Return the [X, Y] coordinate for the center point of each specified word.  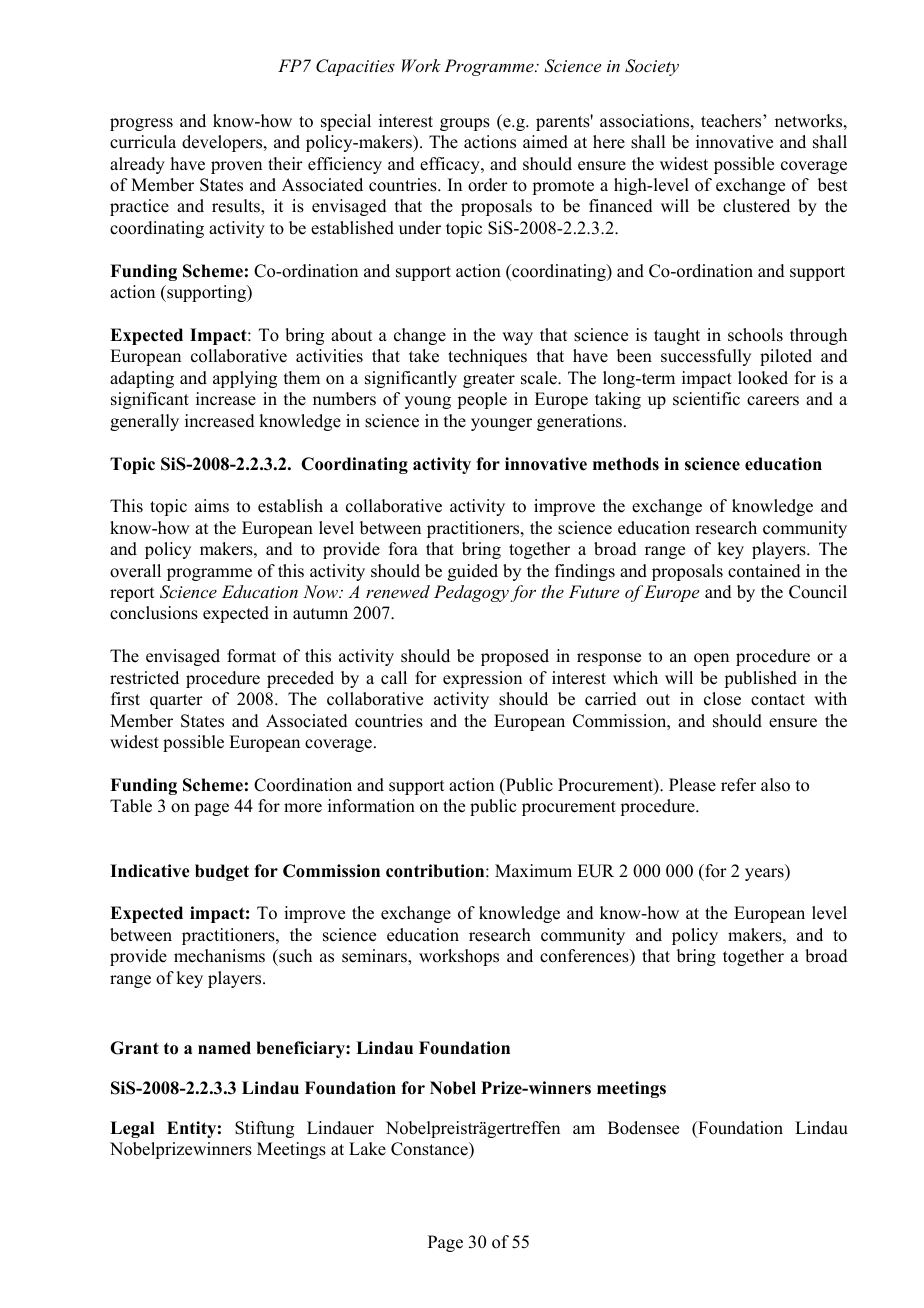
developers [223, 143]
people [482, 400]
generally [144, 422]
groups [465, 124]
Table [131, 806]
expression [482, 679]
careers [773, 401]
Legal [132, 1129]
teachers [732, 121]
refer [738, 785]
